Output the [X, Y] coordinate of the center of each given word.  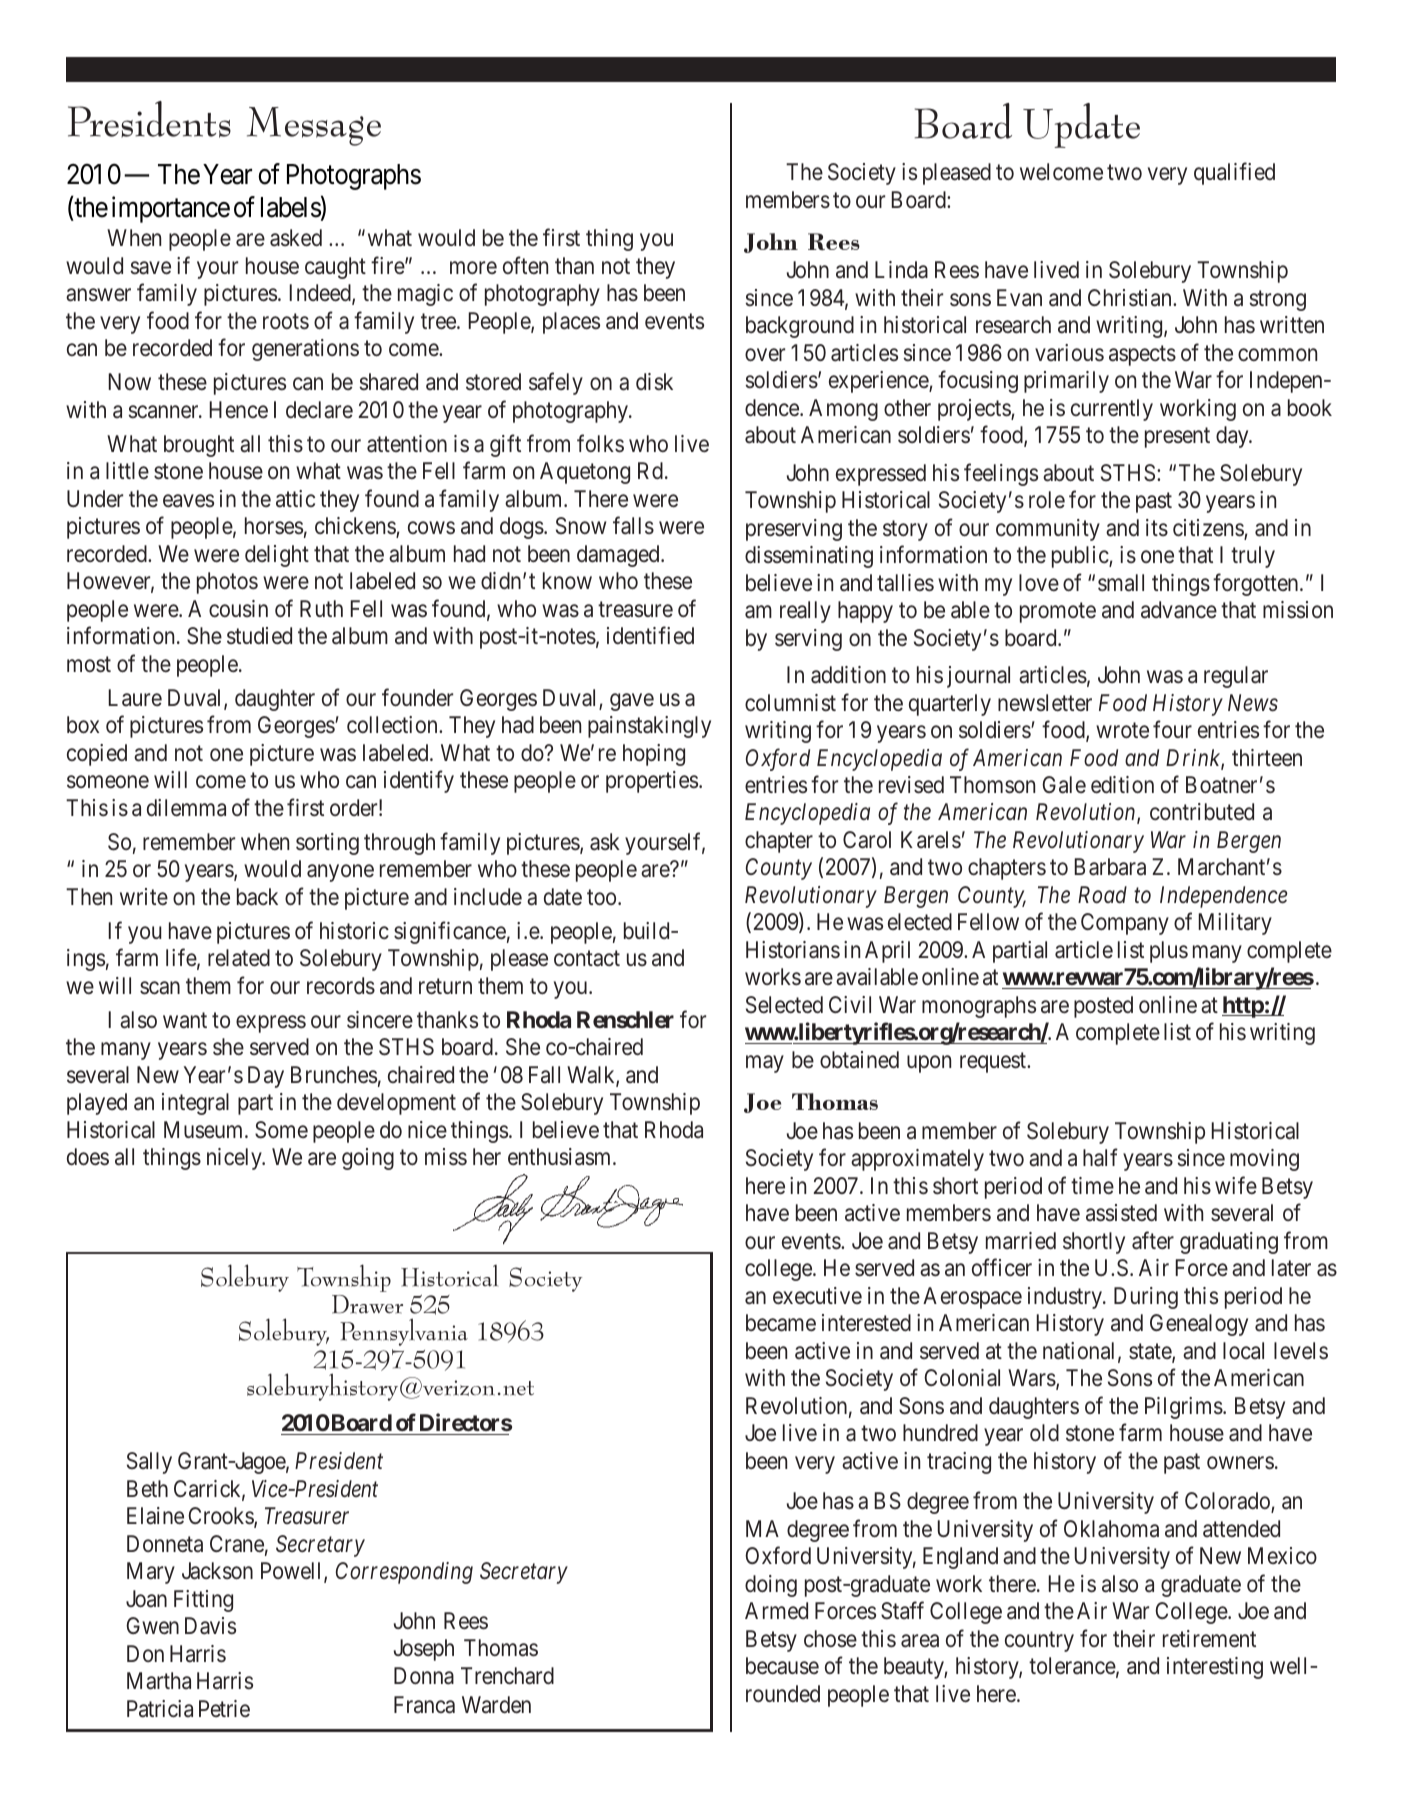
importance [171, 209]
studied [259, 635]
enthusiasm [561, 1157]
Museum [205, 1129]
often [525, 265]
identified [650, 635]
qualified [1234, 174]
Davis [210, 1626]
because [782, 1666]
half [1100, 1158]
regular [1236, 677]
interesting [1215, 1668]
